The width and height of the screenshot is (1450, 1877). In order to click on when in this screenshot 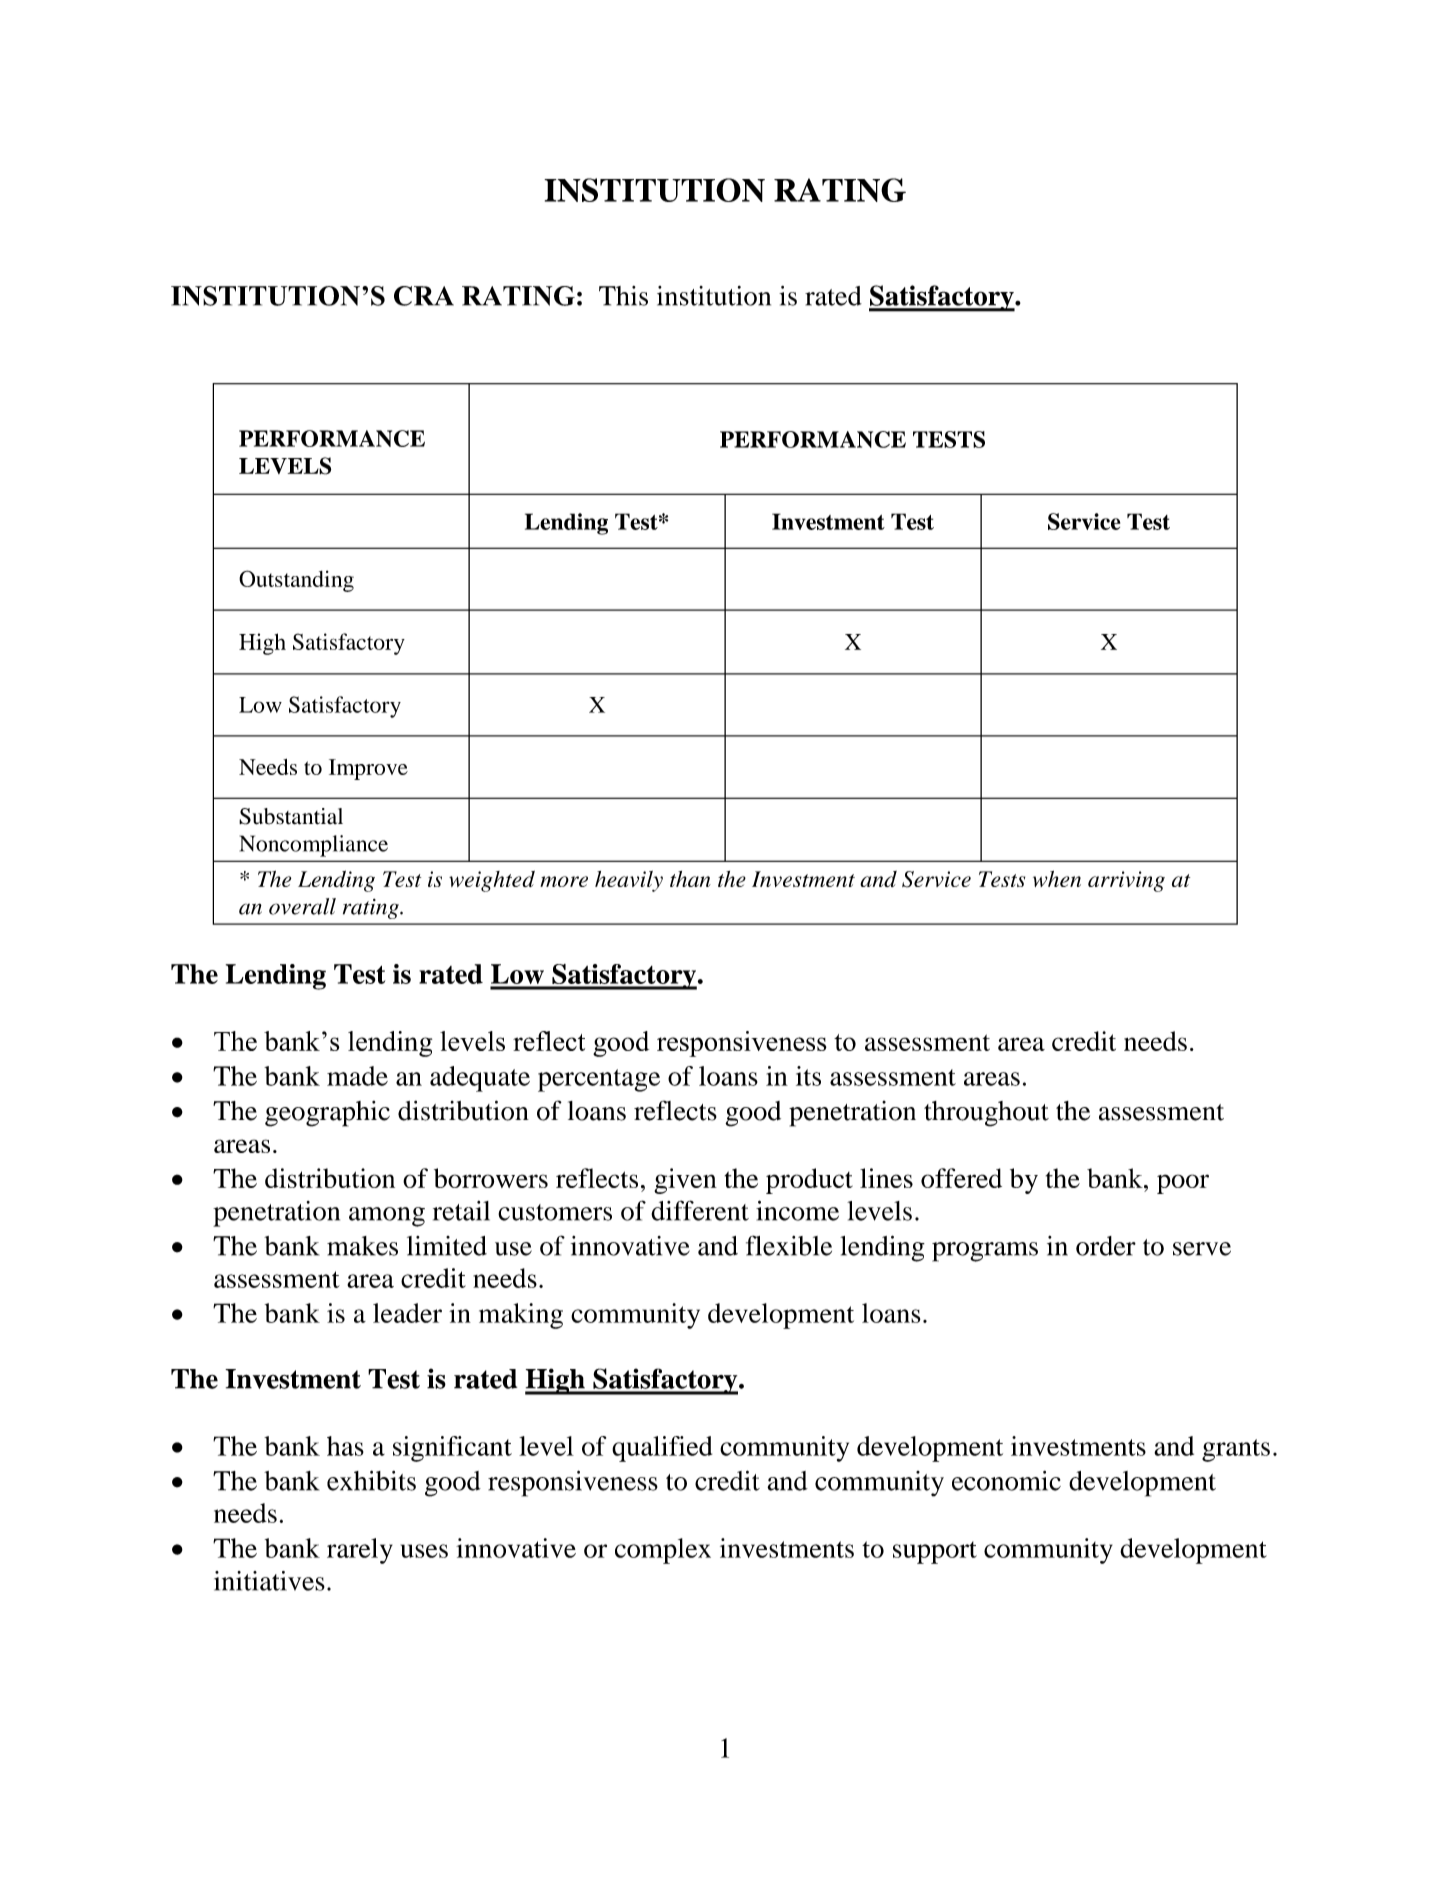, I will do `click(1057, 879)`.
